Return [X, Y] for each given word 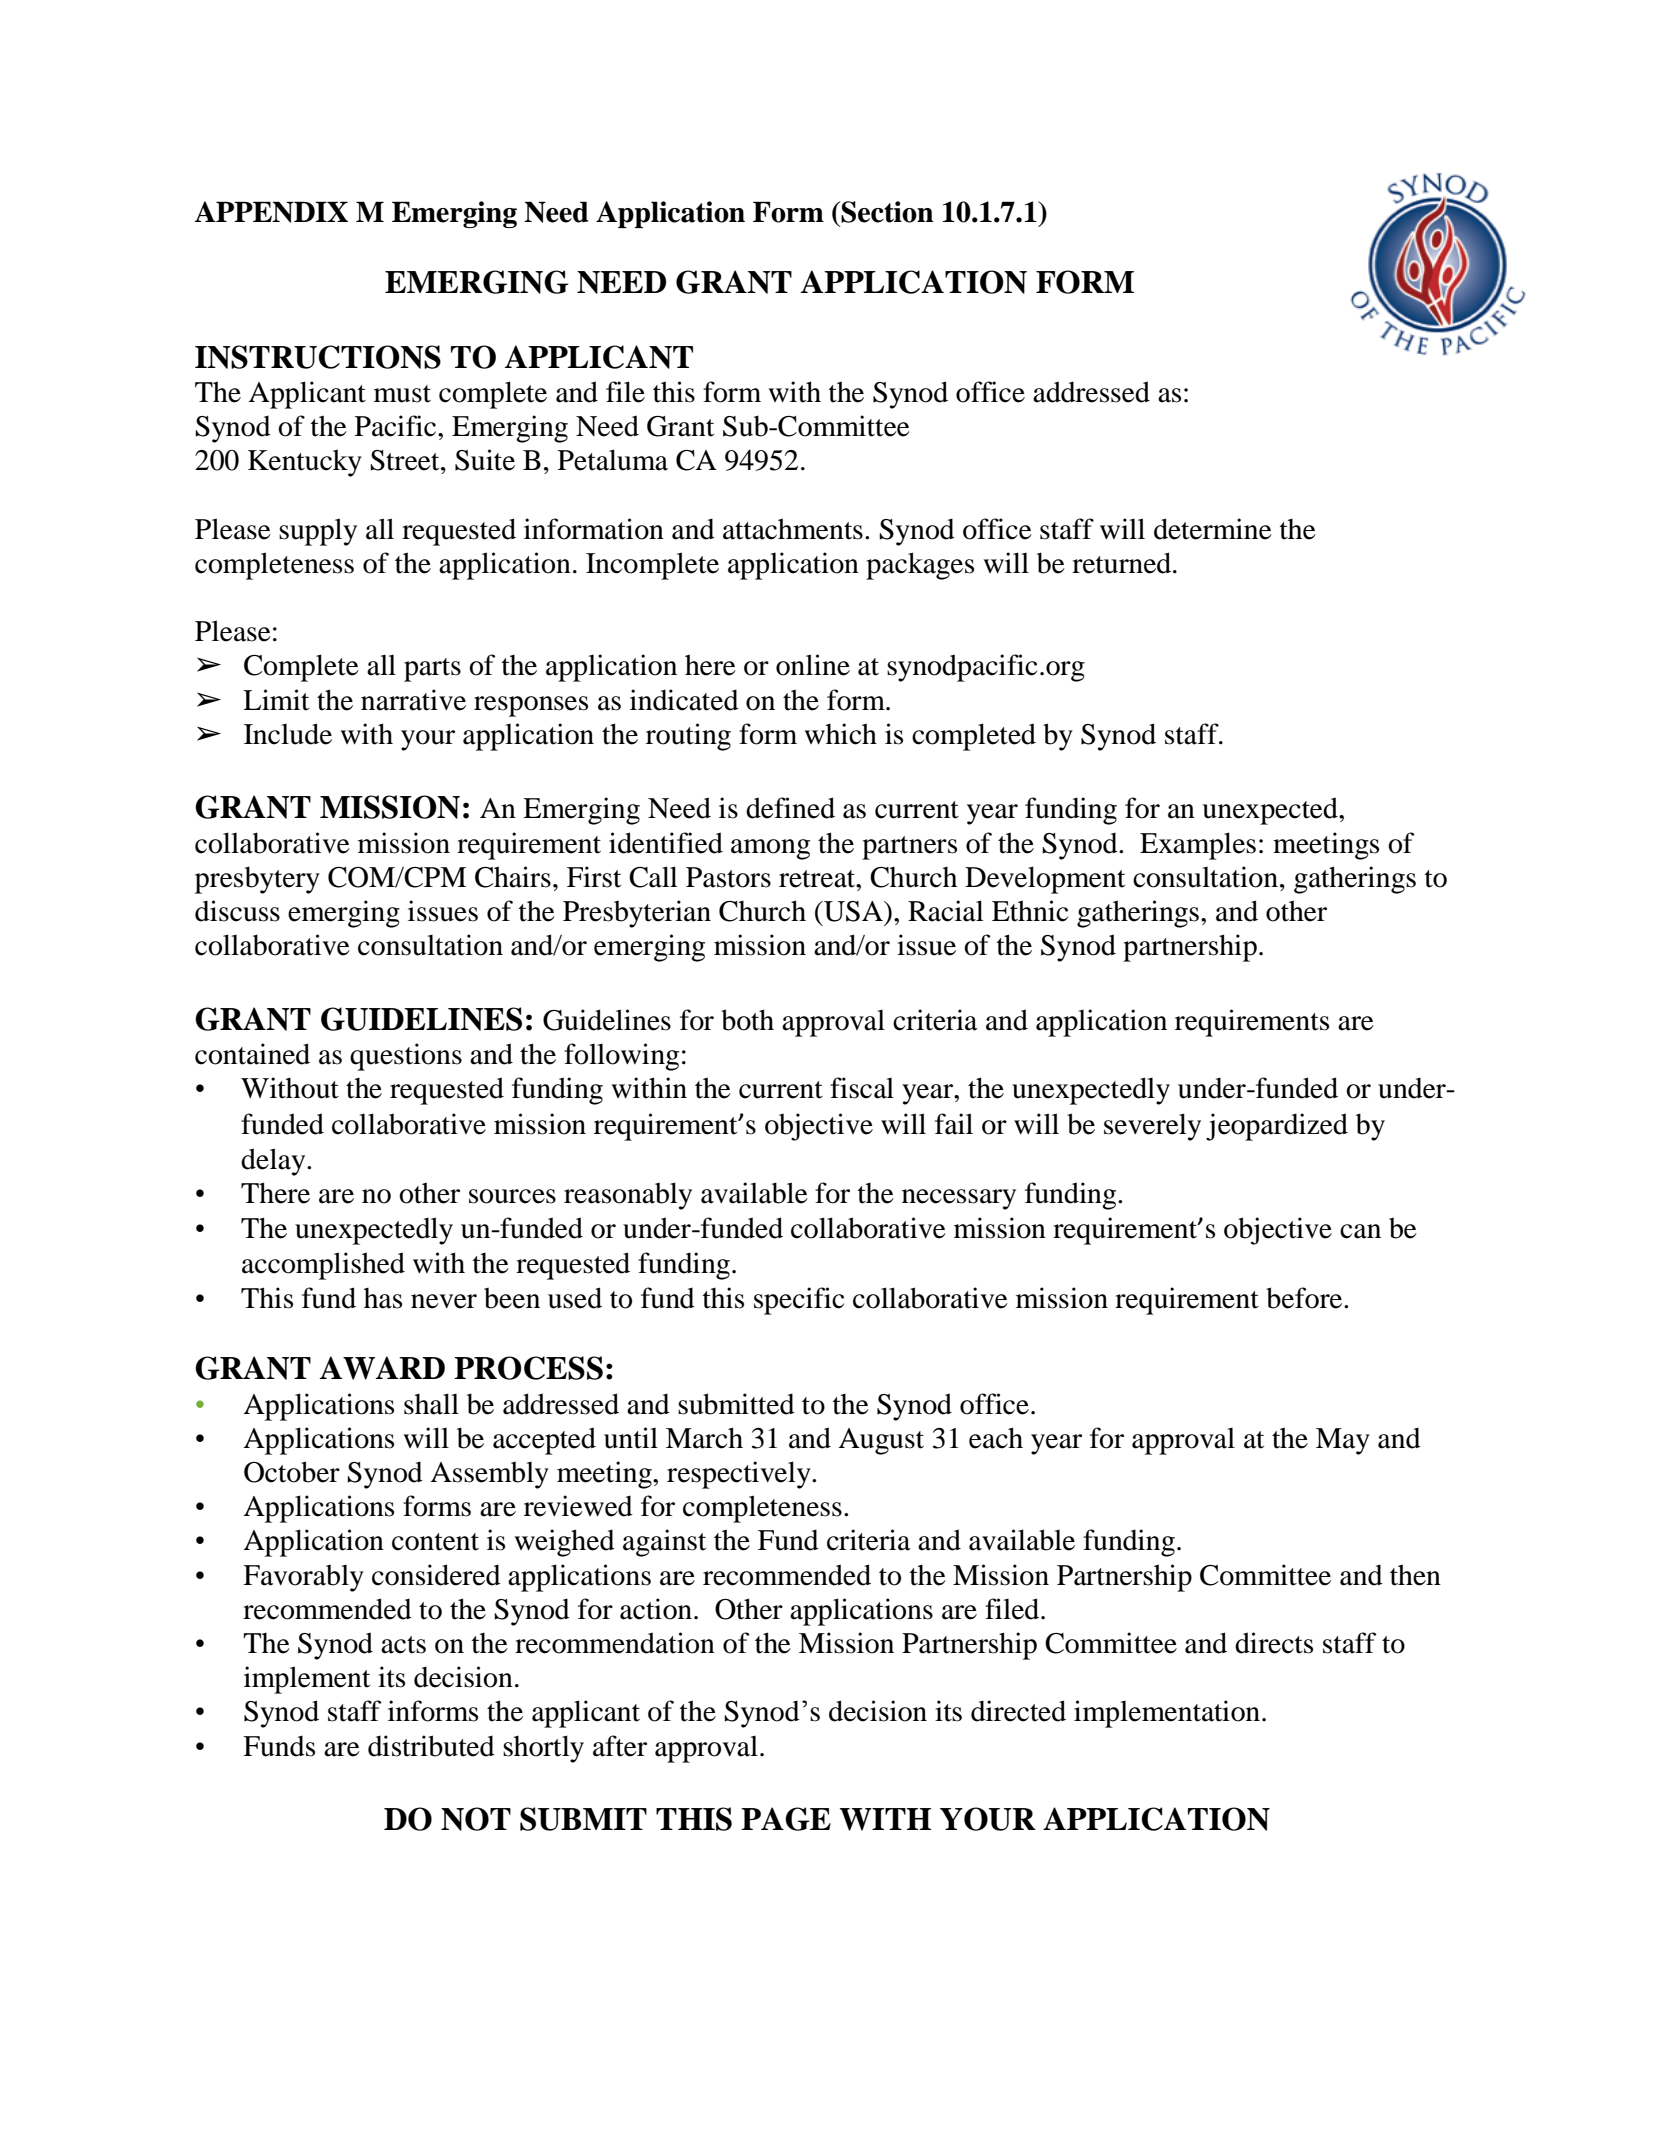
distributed [431, 1746]
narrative [413, 700]
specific [799, 1301]
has [383, 1298]
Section [887, 212]
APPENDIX [271, 212]
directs [1274, 1643]
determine [1213, 529]
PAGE [786, 1819]
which [841, 734]
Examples [1198, 846]
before [1305, 1298]
